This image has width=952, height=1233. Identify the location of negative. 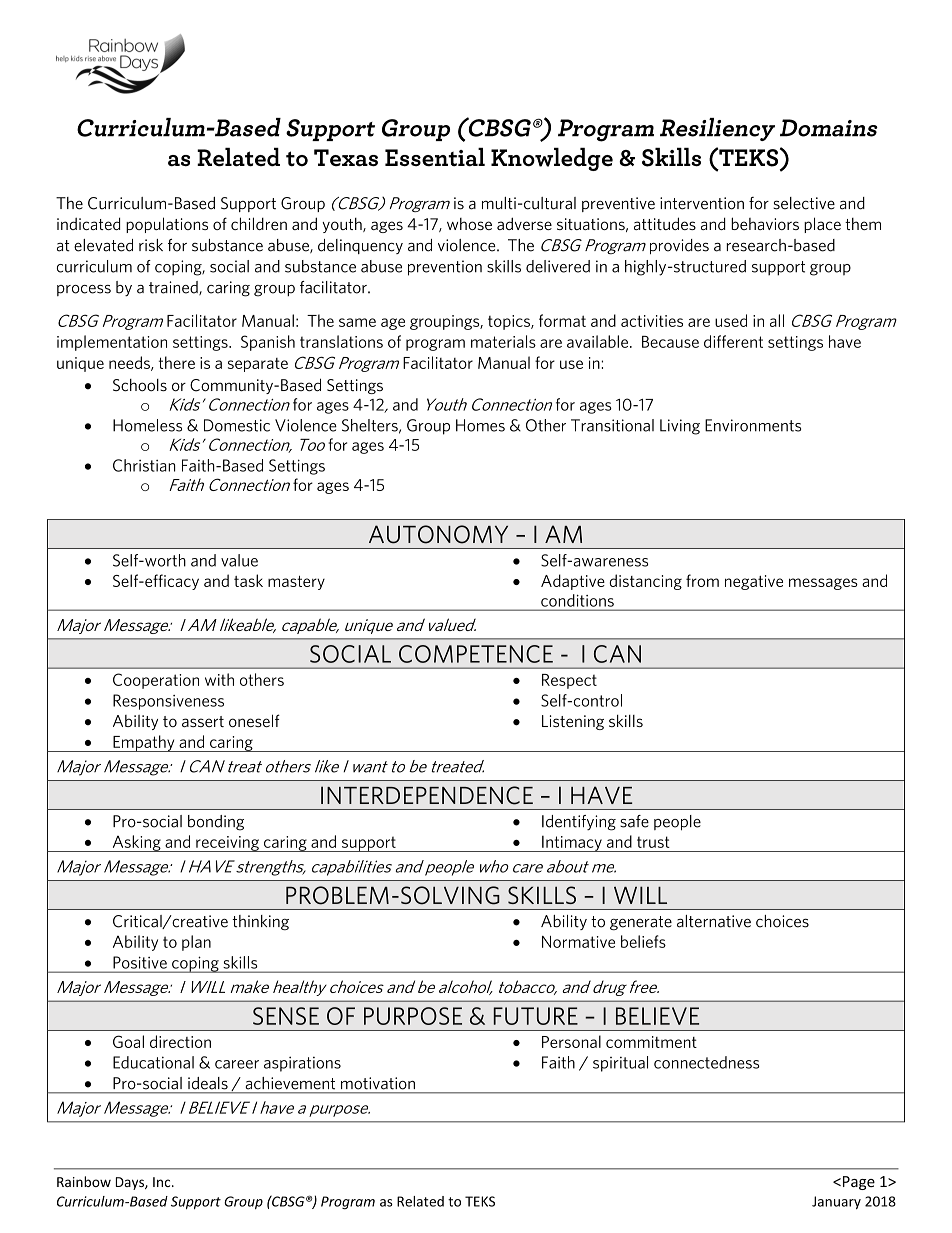
(754, 582).
